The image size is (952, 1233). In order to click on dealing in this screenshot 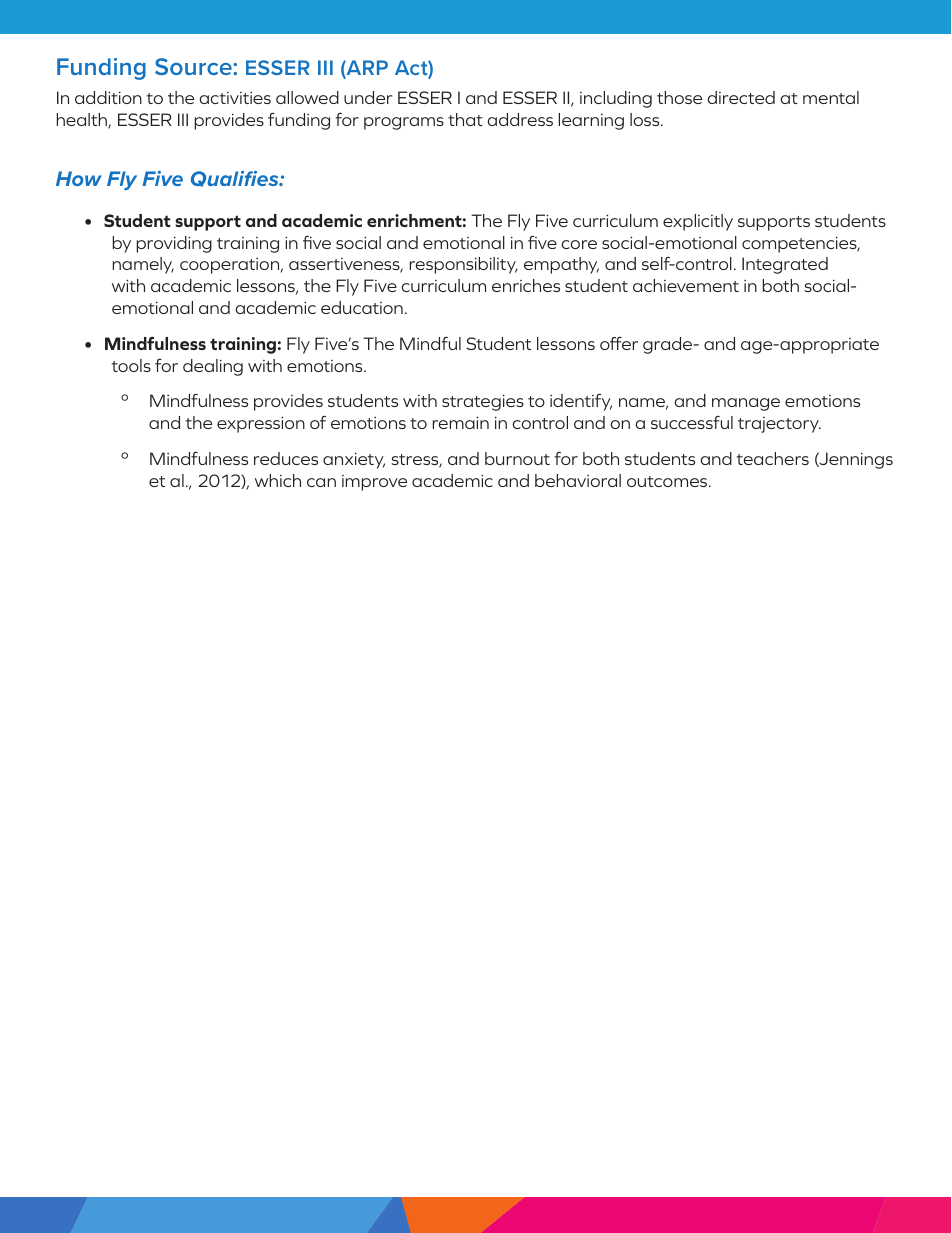, I will do `click(213, 367)`.
